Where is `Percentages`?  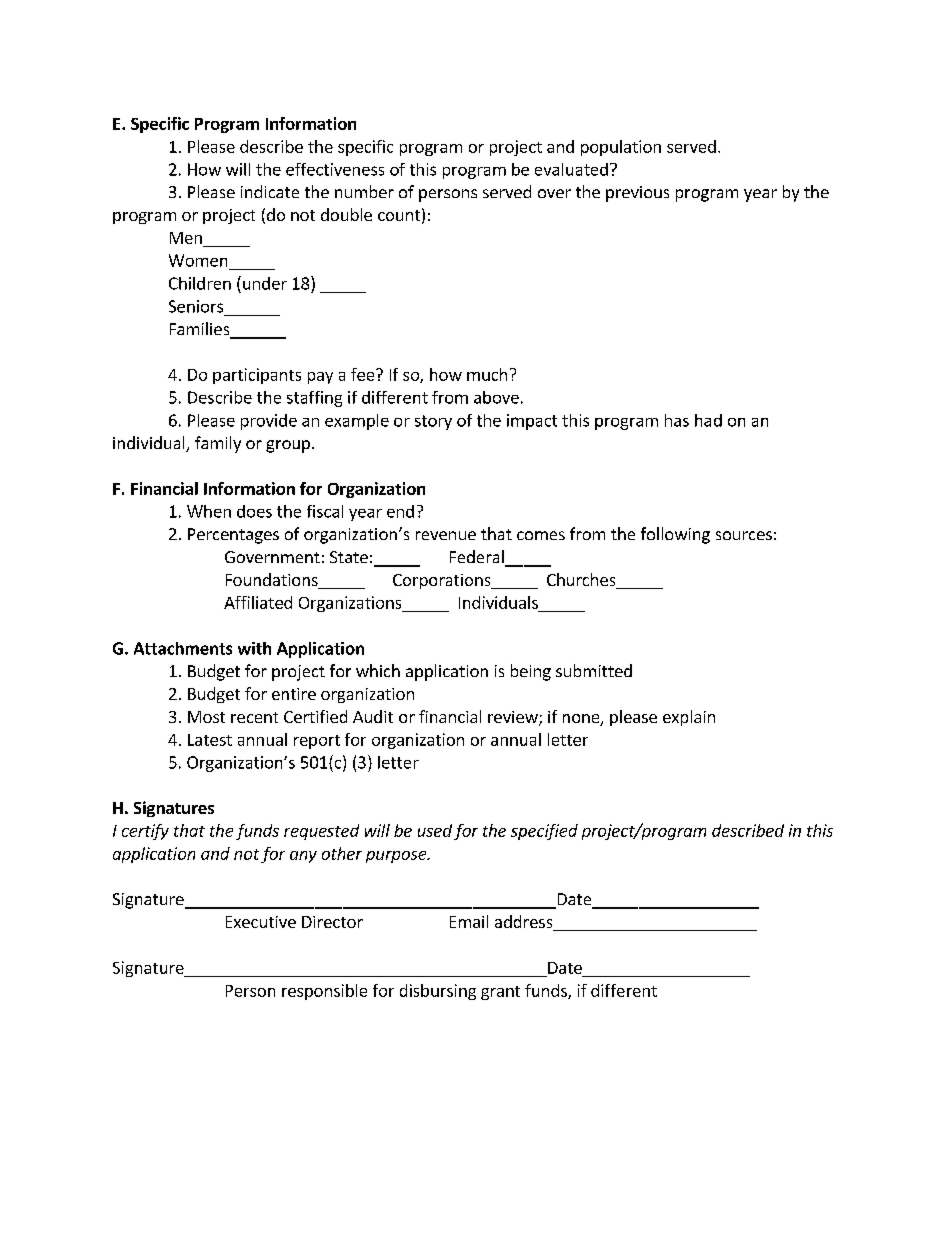 Percentages is located at coordinates (233, 536).
